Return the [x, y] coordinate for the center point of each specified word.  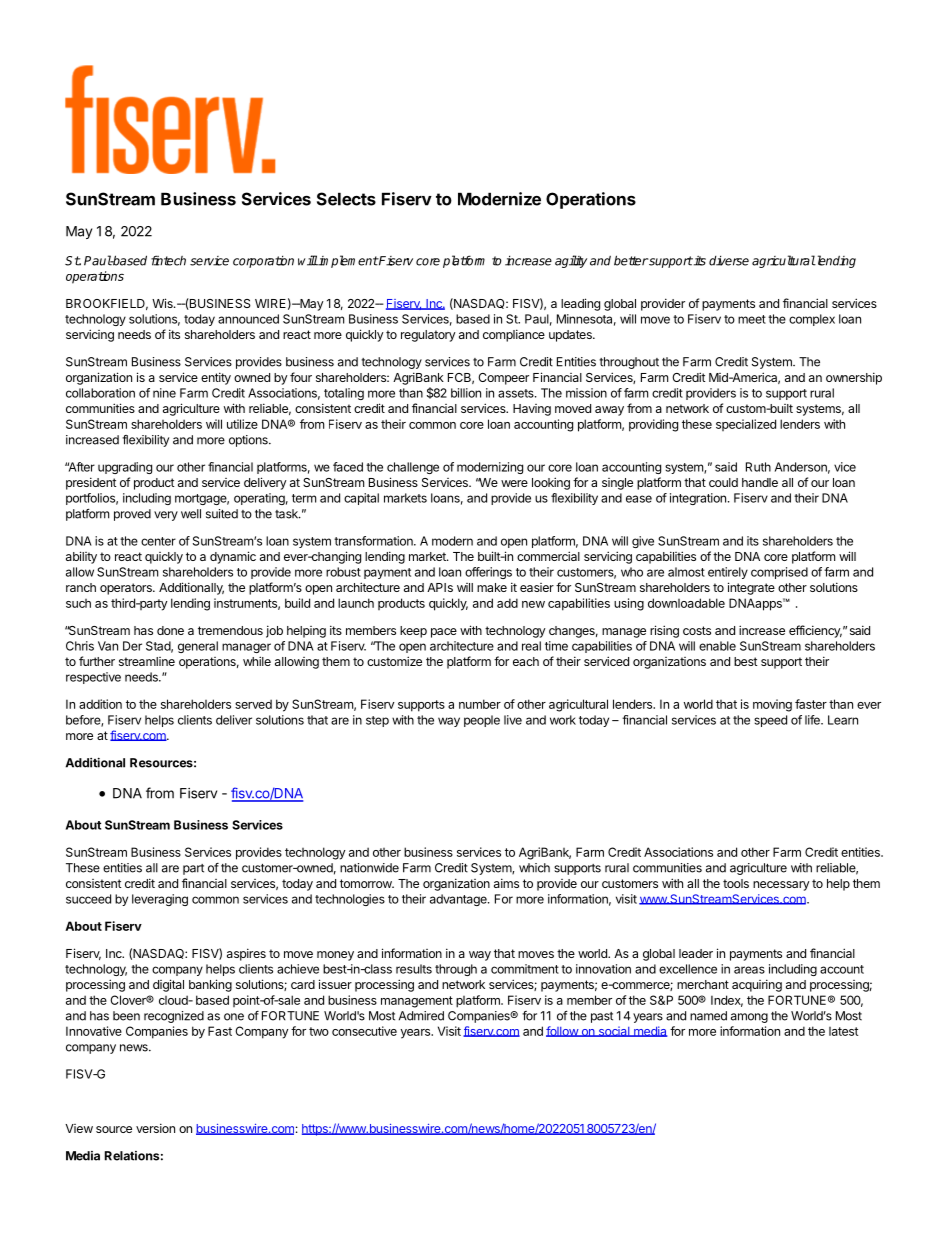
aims [506, 883]
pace [444, 633]
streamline [147, 661]
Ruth [758, 467]
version [155, 1128]
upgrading [125, 468]
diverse [729, 261]
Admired [421, 1016]
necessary [781, 886]
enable [717, 646]
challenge [413, 468]
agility [571, 261]
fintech [168, 260]
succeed [88, 899]
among [749, 1018]
